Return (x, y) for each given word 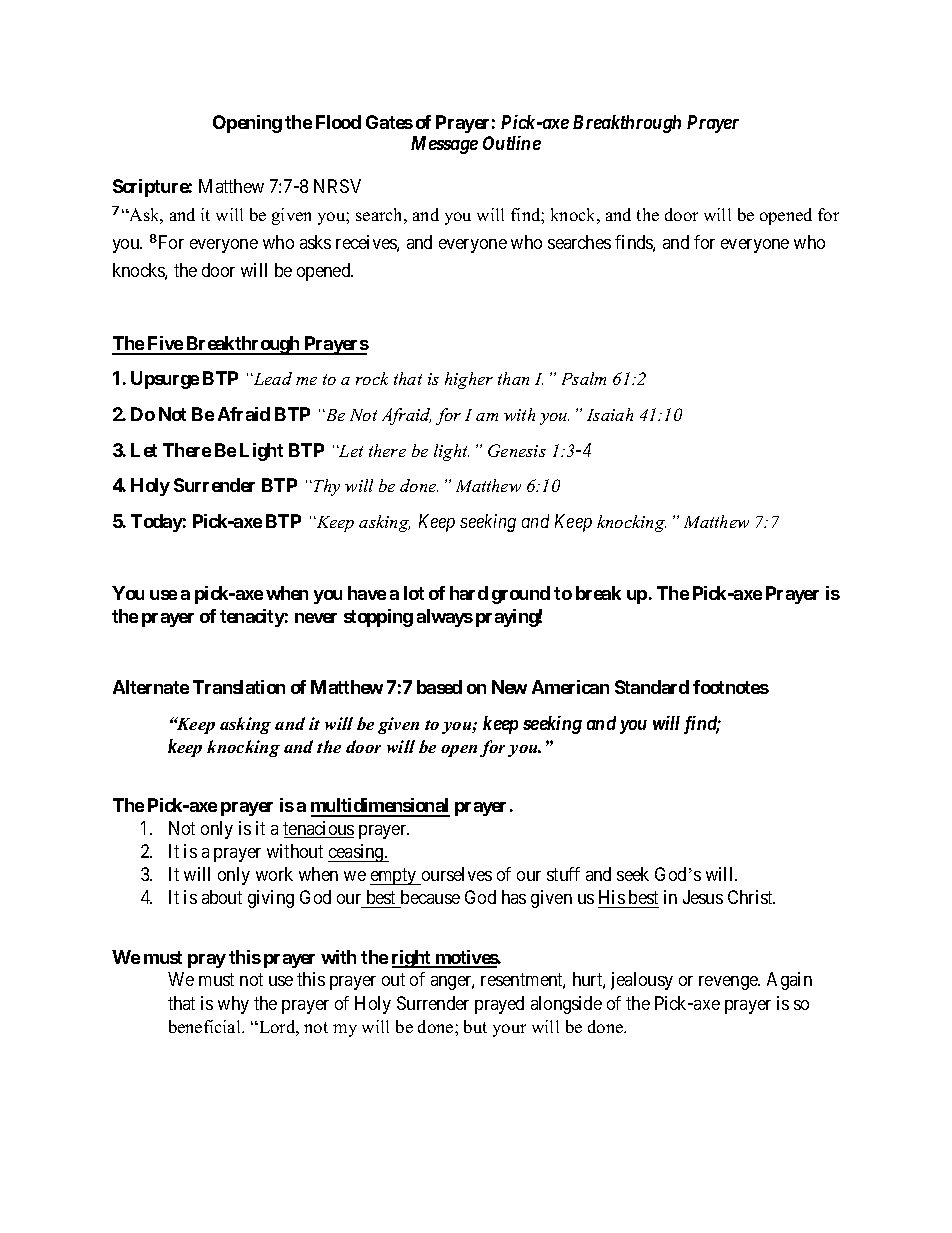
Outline (512, 143)
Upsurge (165, 380)
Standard (652, 687)
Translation (239, 687)
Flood (338, 122)
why (233, 1005)
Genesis (517, 450)
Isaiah (610, 414)
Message (444, 145)
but (475, 1026)
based (439, 687)
